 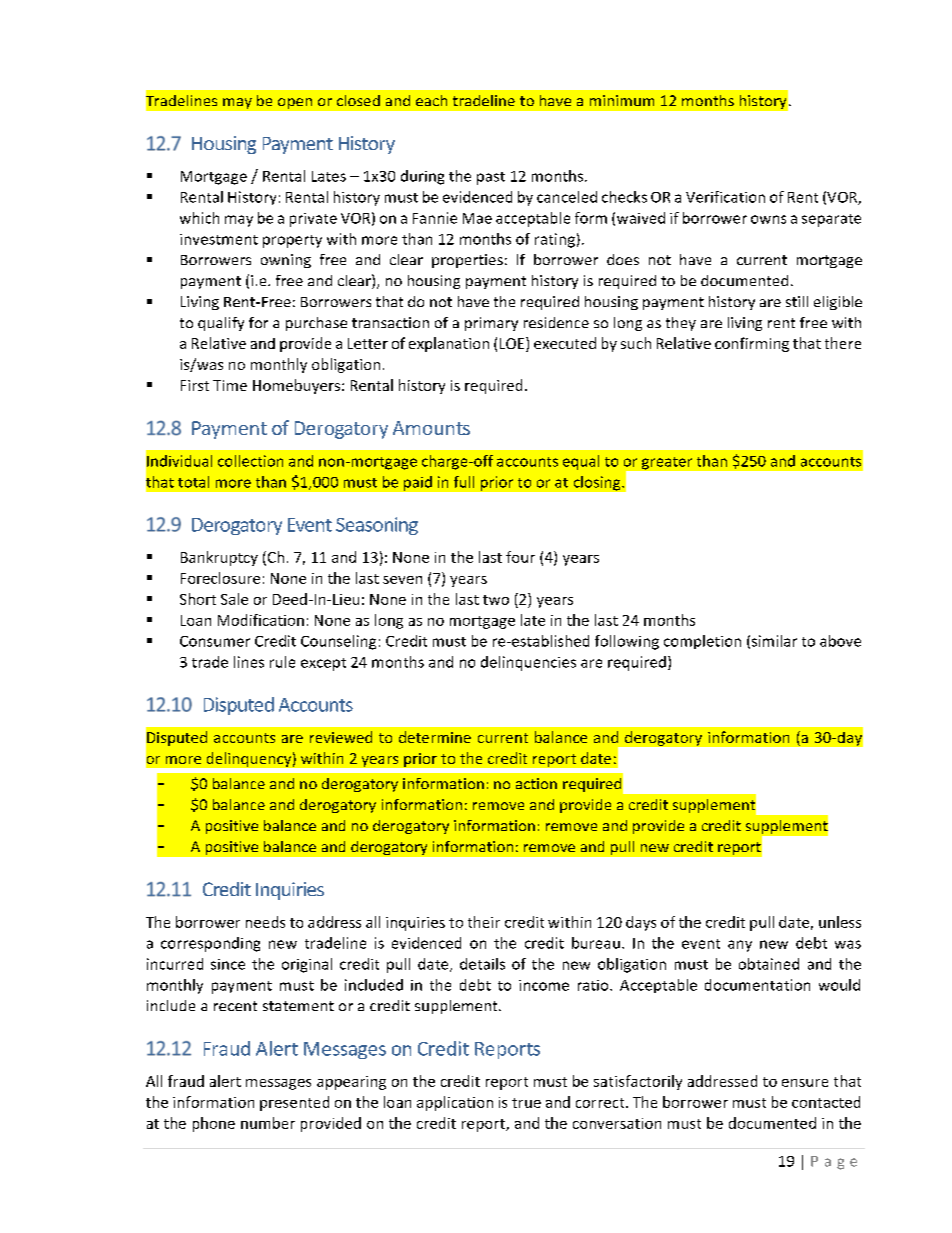 What do you see at coordinates (752, 344) in the screenshot?
I see `confirming` at bounding box center [752, 344].
